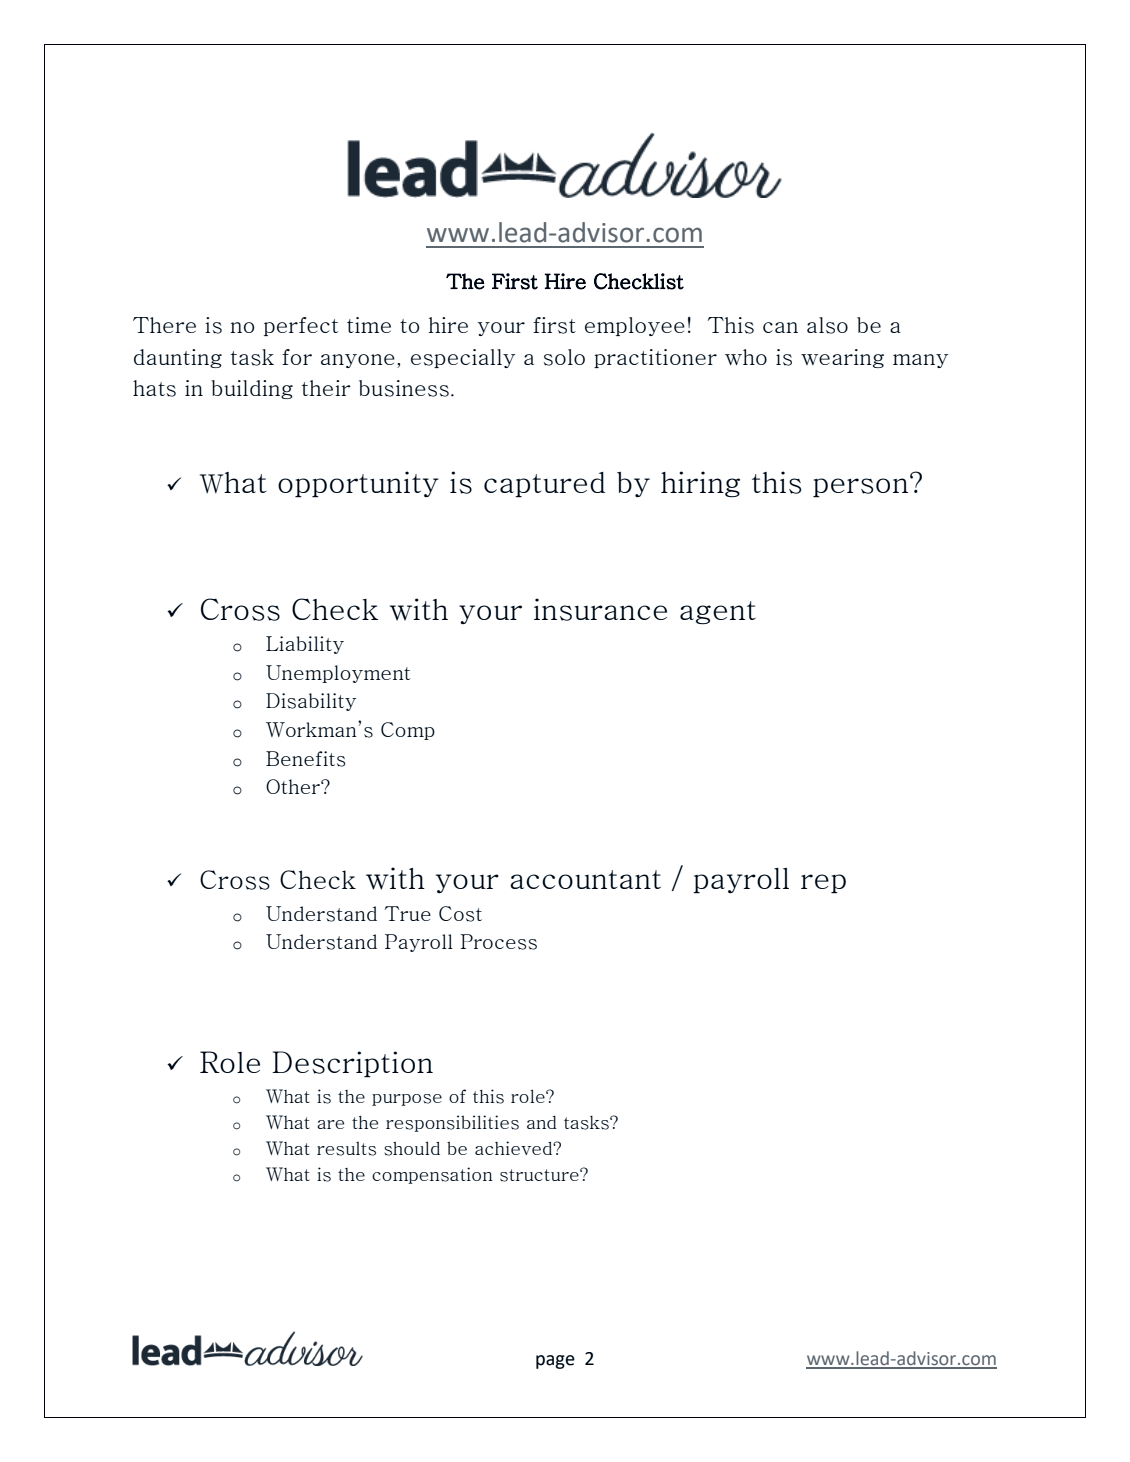  Describe the element at coordinates (346, 1149) in the screenshot. I see `results` at that location.
